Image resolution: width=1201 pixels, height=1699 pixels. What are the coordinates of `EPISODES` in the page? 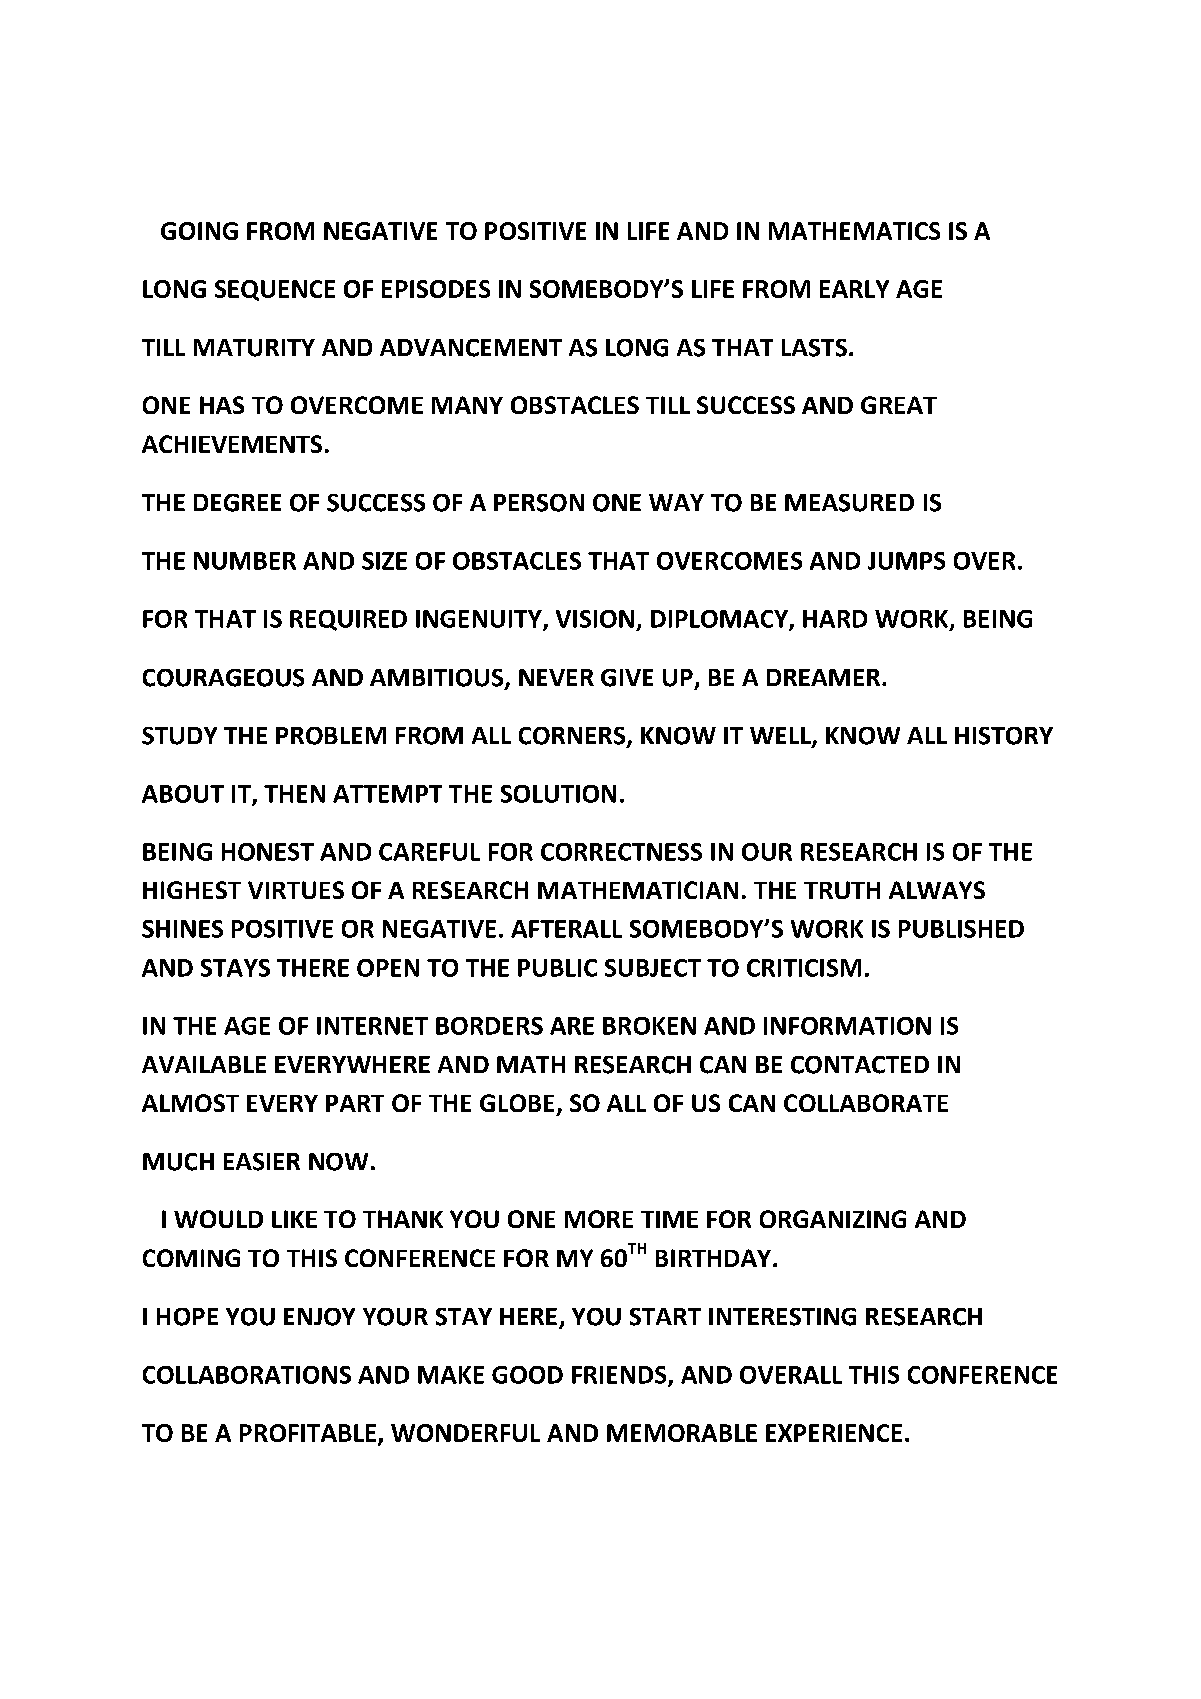 It's located at (436, 289).
